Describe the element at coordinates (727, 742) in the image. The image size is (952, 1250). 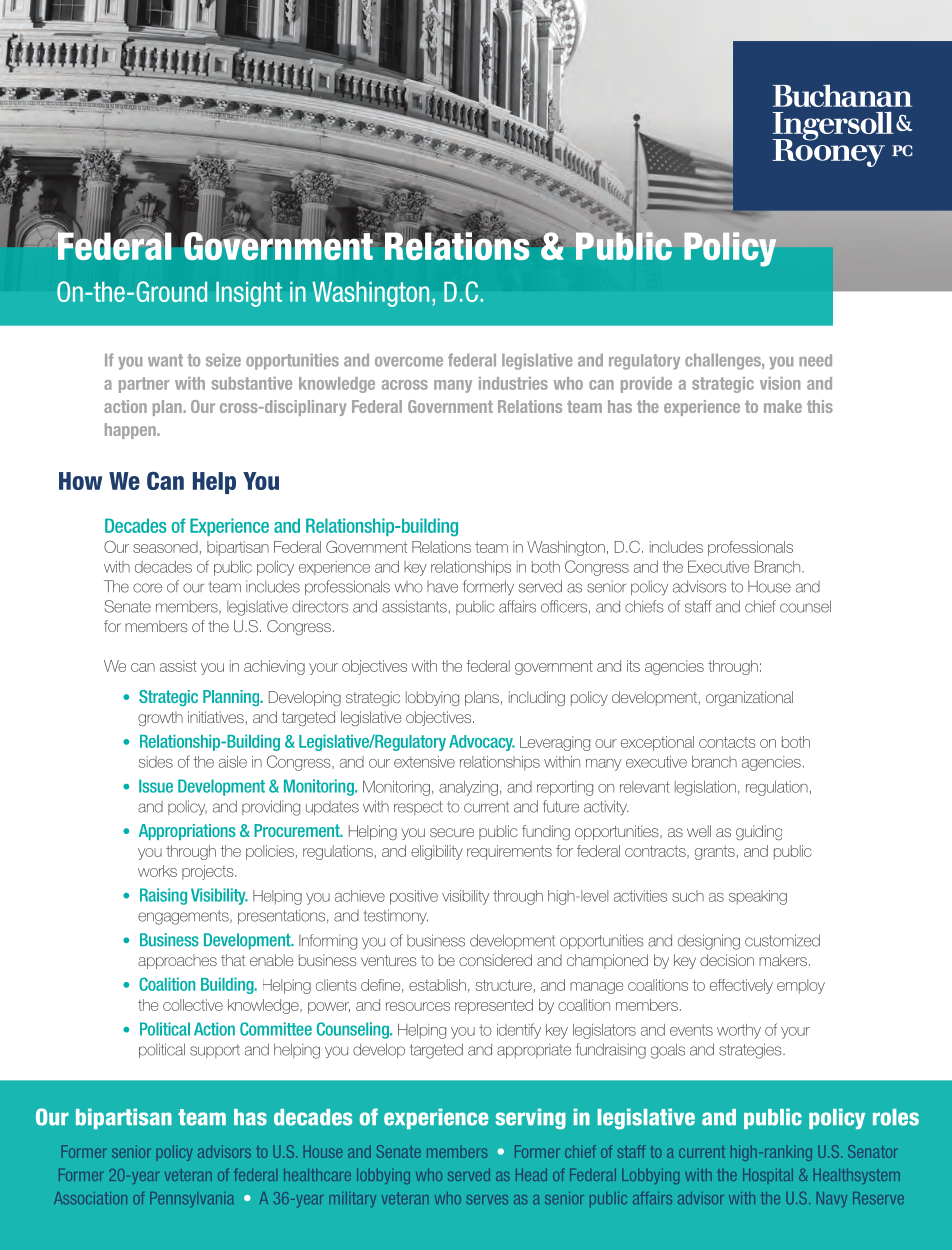
I see `contacts` at that location.
